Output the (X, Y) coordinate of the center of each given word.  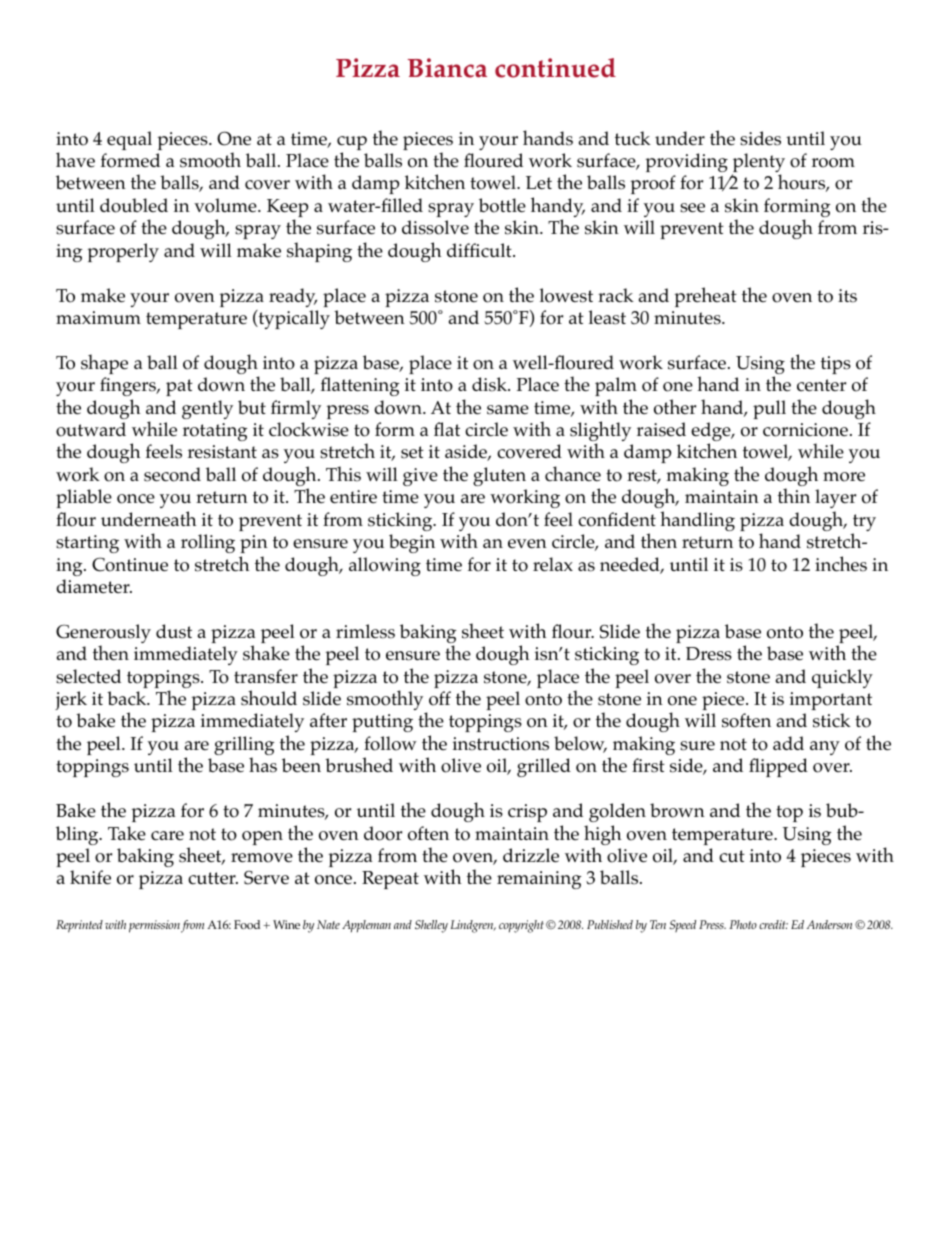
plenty (758, 164)
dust (174, 631)
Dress (709, 654)
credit (773, 924)
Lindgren (473, 926)
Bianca (447, 68)
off (440, 698)
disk (491, 384)
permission (154, 926)
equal (129, 140)
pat (179, 387)
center (821, 385)
